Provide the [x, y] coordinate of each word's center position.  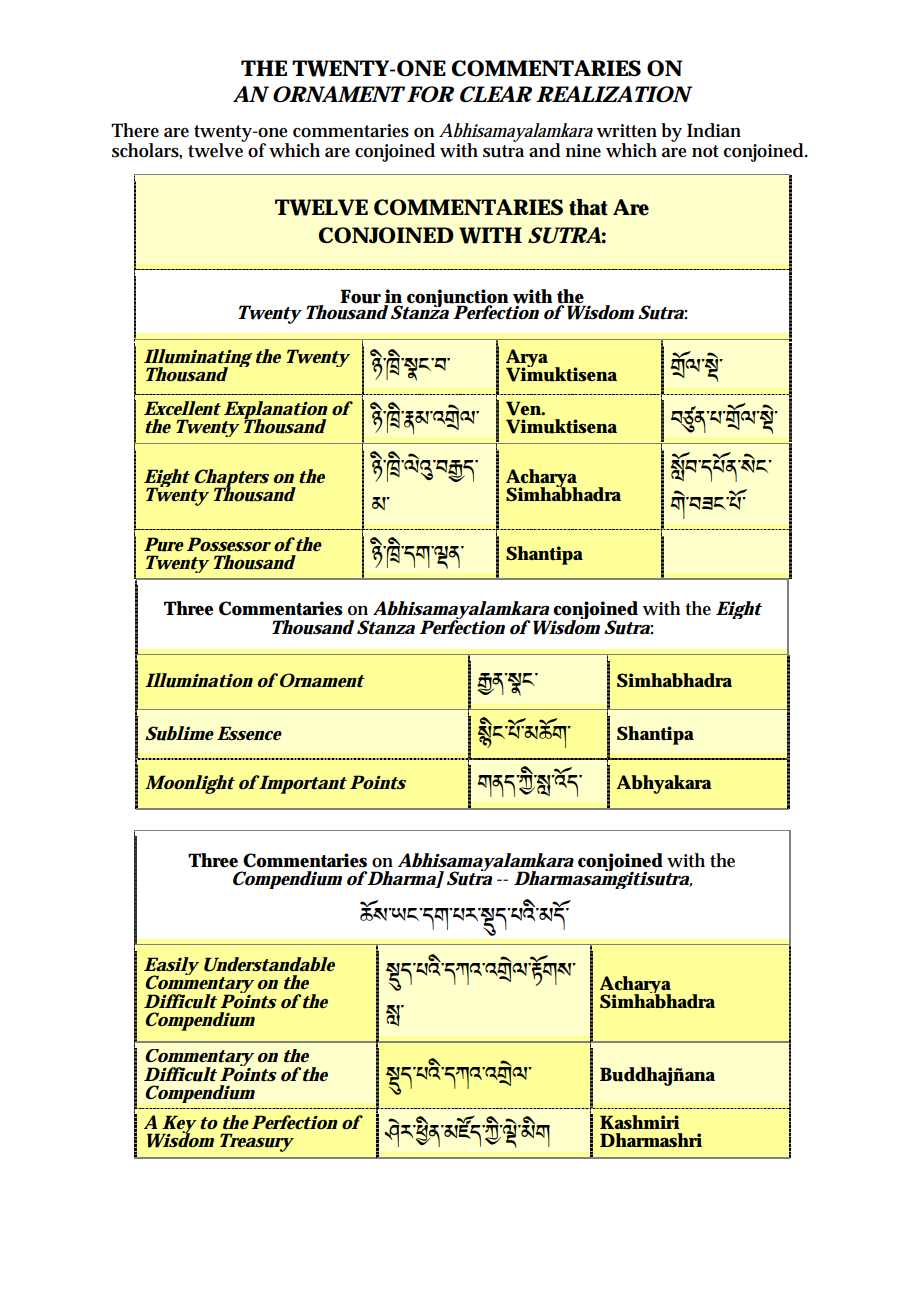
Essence [249, 733]
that [588, 207]
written [626, 131]
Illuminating [198, 359]
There [135, 130]
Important [302, 784]
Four [360, 296]
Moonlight [190, 784]
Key [179, 1125]
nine [583, 150]
